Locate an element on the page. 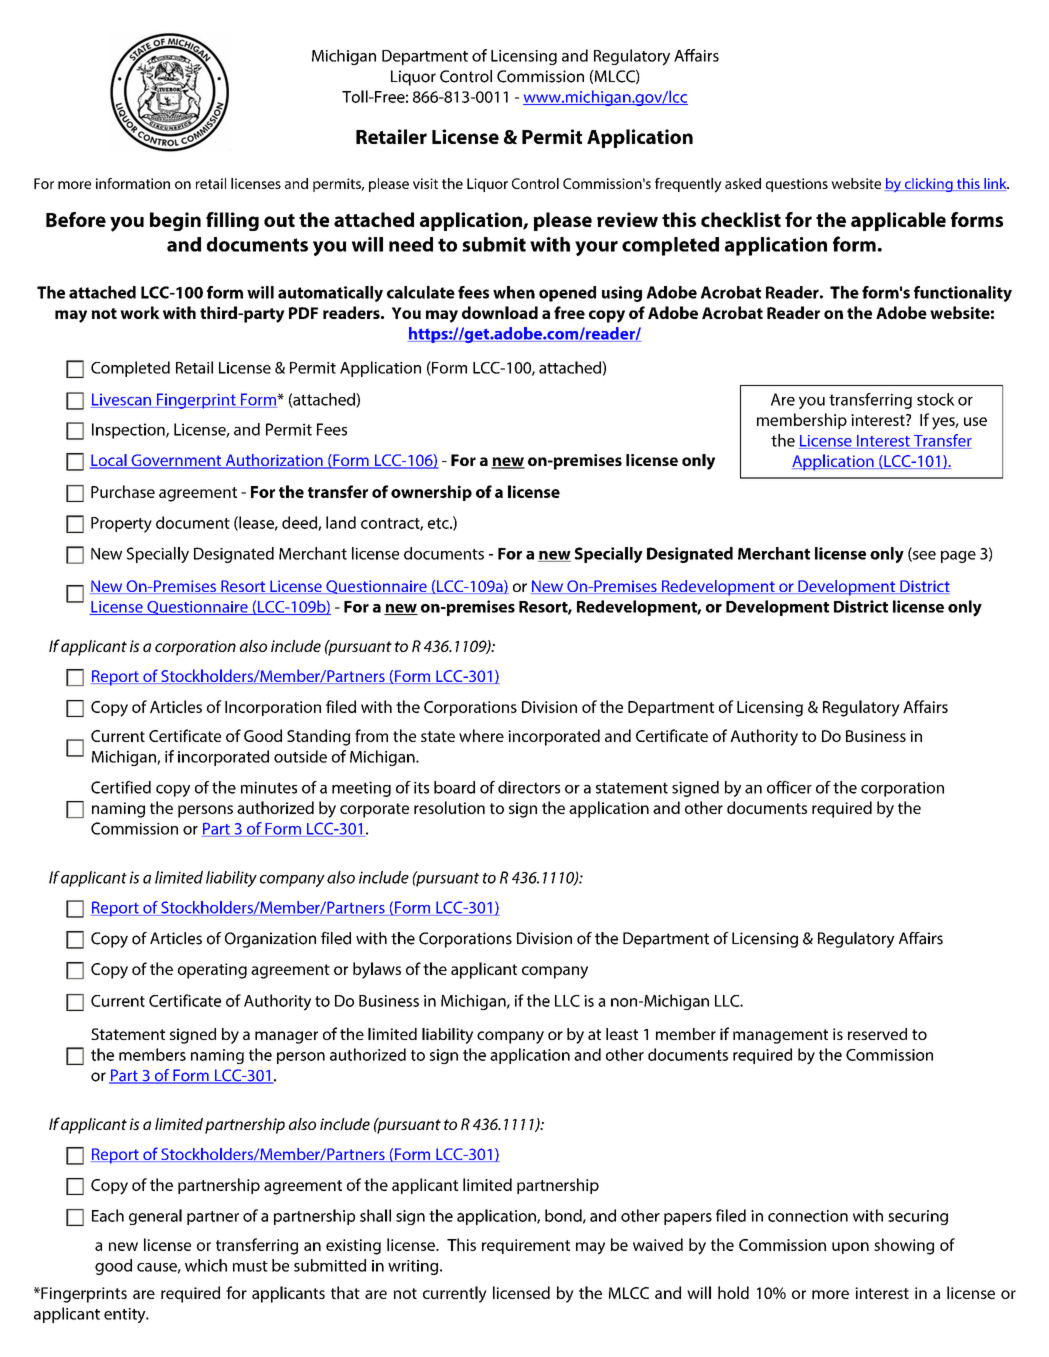 The image size is (1049, 1357). your is located at coordinates (596, 248).
